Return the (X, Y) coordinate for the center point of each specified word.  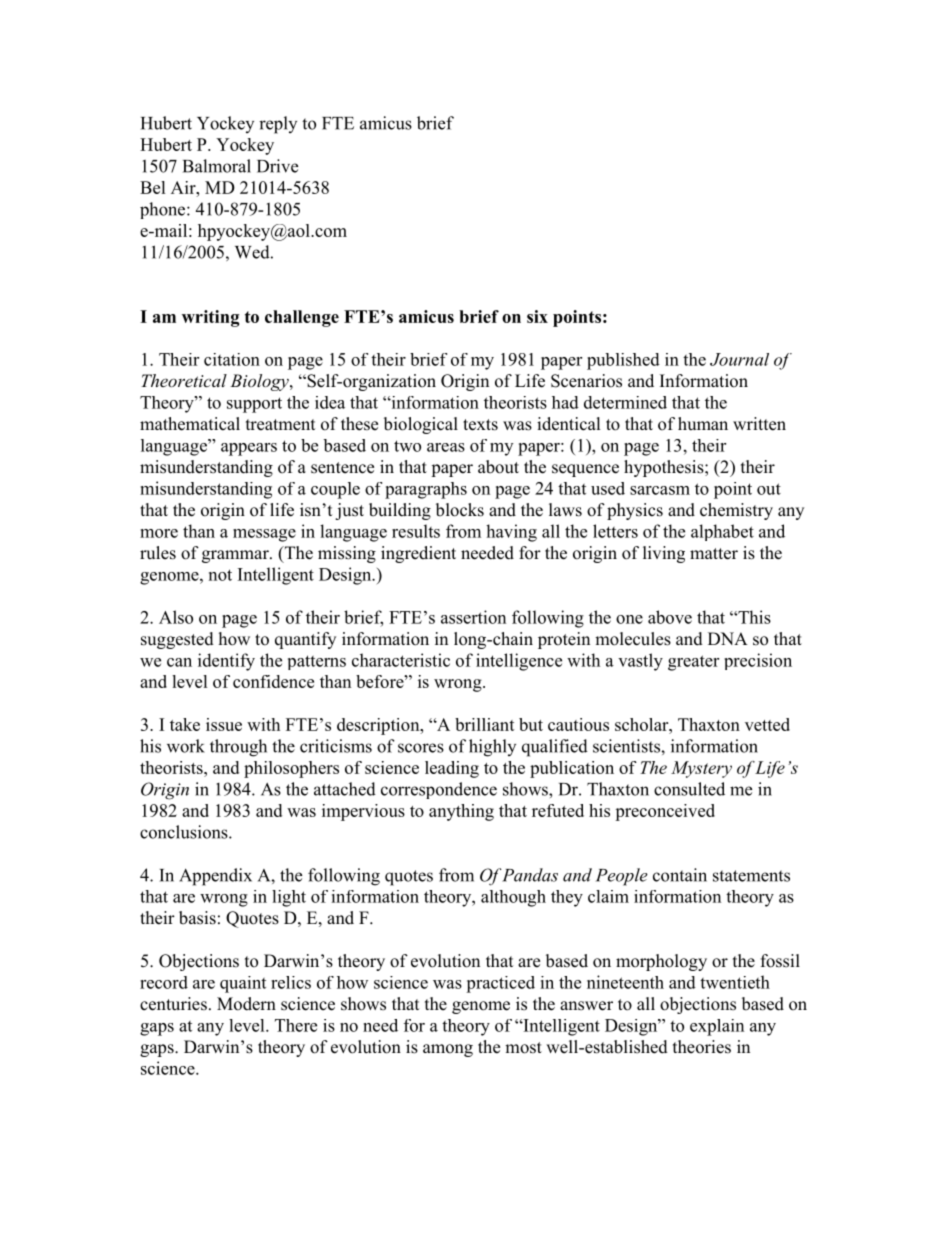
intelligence (519, 662)
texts (480, 425)
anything (461, 812)
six (537, 316)
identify (226, 662)
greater (693, 663)
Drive (277, 166)
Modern (246, 1004)
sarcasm (660, 490)
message (264, 535)
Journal (739, 359)
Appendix (215, 877)
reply (278, 125)
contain (680, 875)
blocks (460, 510)
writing (210, 318)
